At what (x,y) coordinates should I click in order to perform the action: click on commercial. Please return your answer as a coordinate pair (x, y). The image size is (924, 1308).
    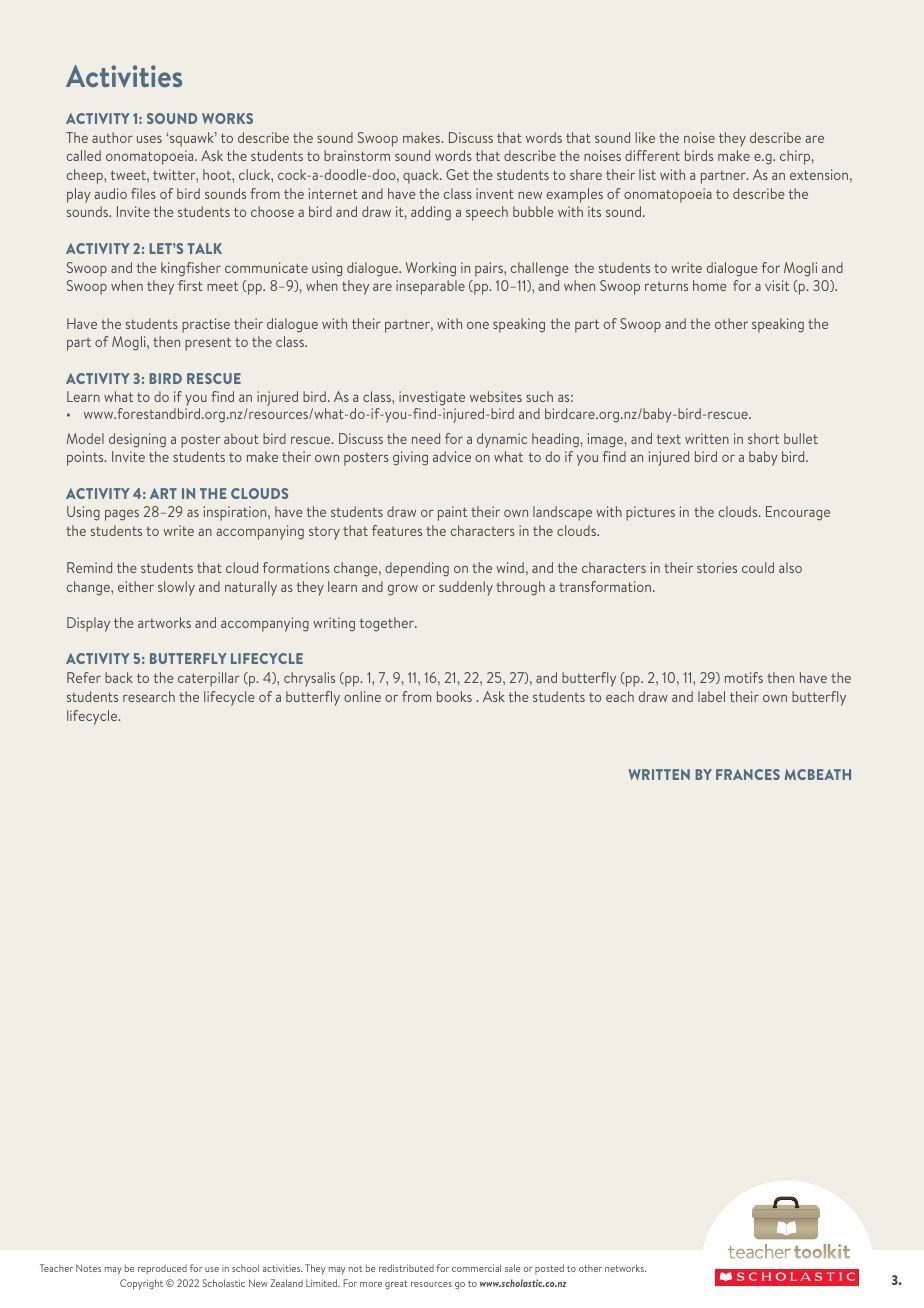
    Looking at the image, I should click on (476, 1268).
